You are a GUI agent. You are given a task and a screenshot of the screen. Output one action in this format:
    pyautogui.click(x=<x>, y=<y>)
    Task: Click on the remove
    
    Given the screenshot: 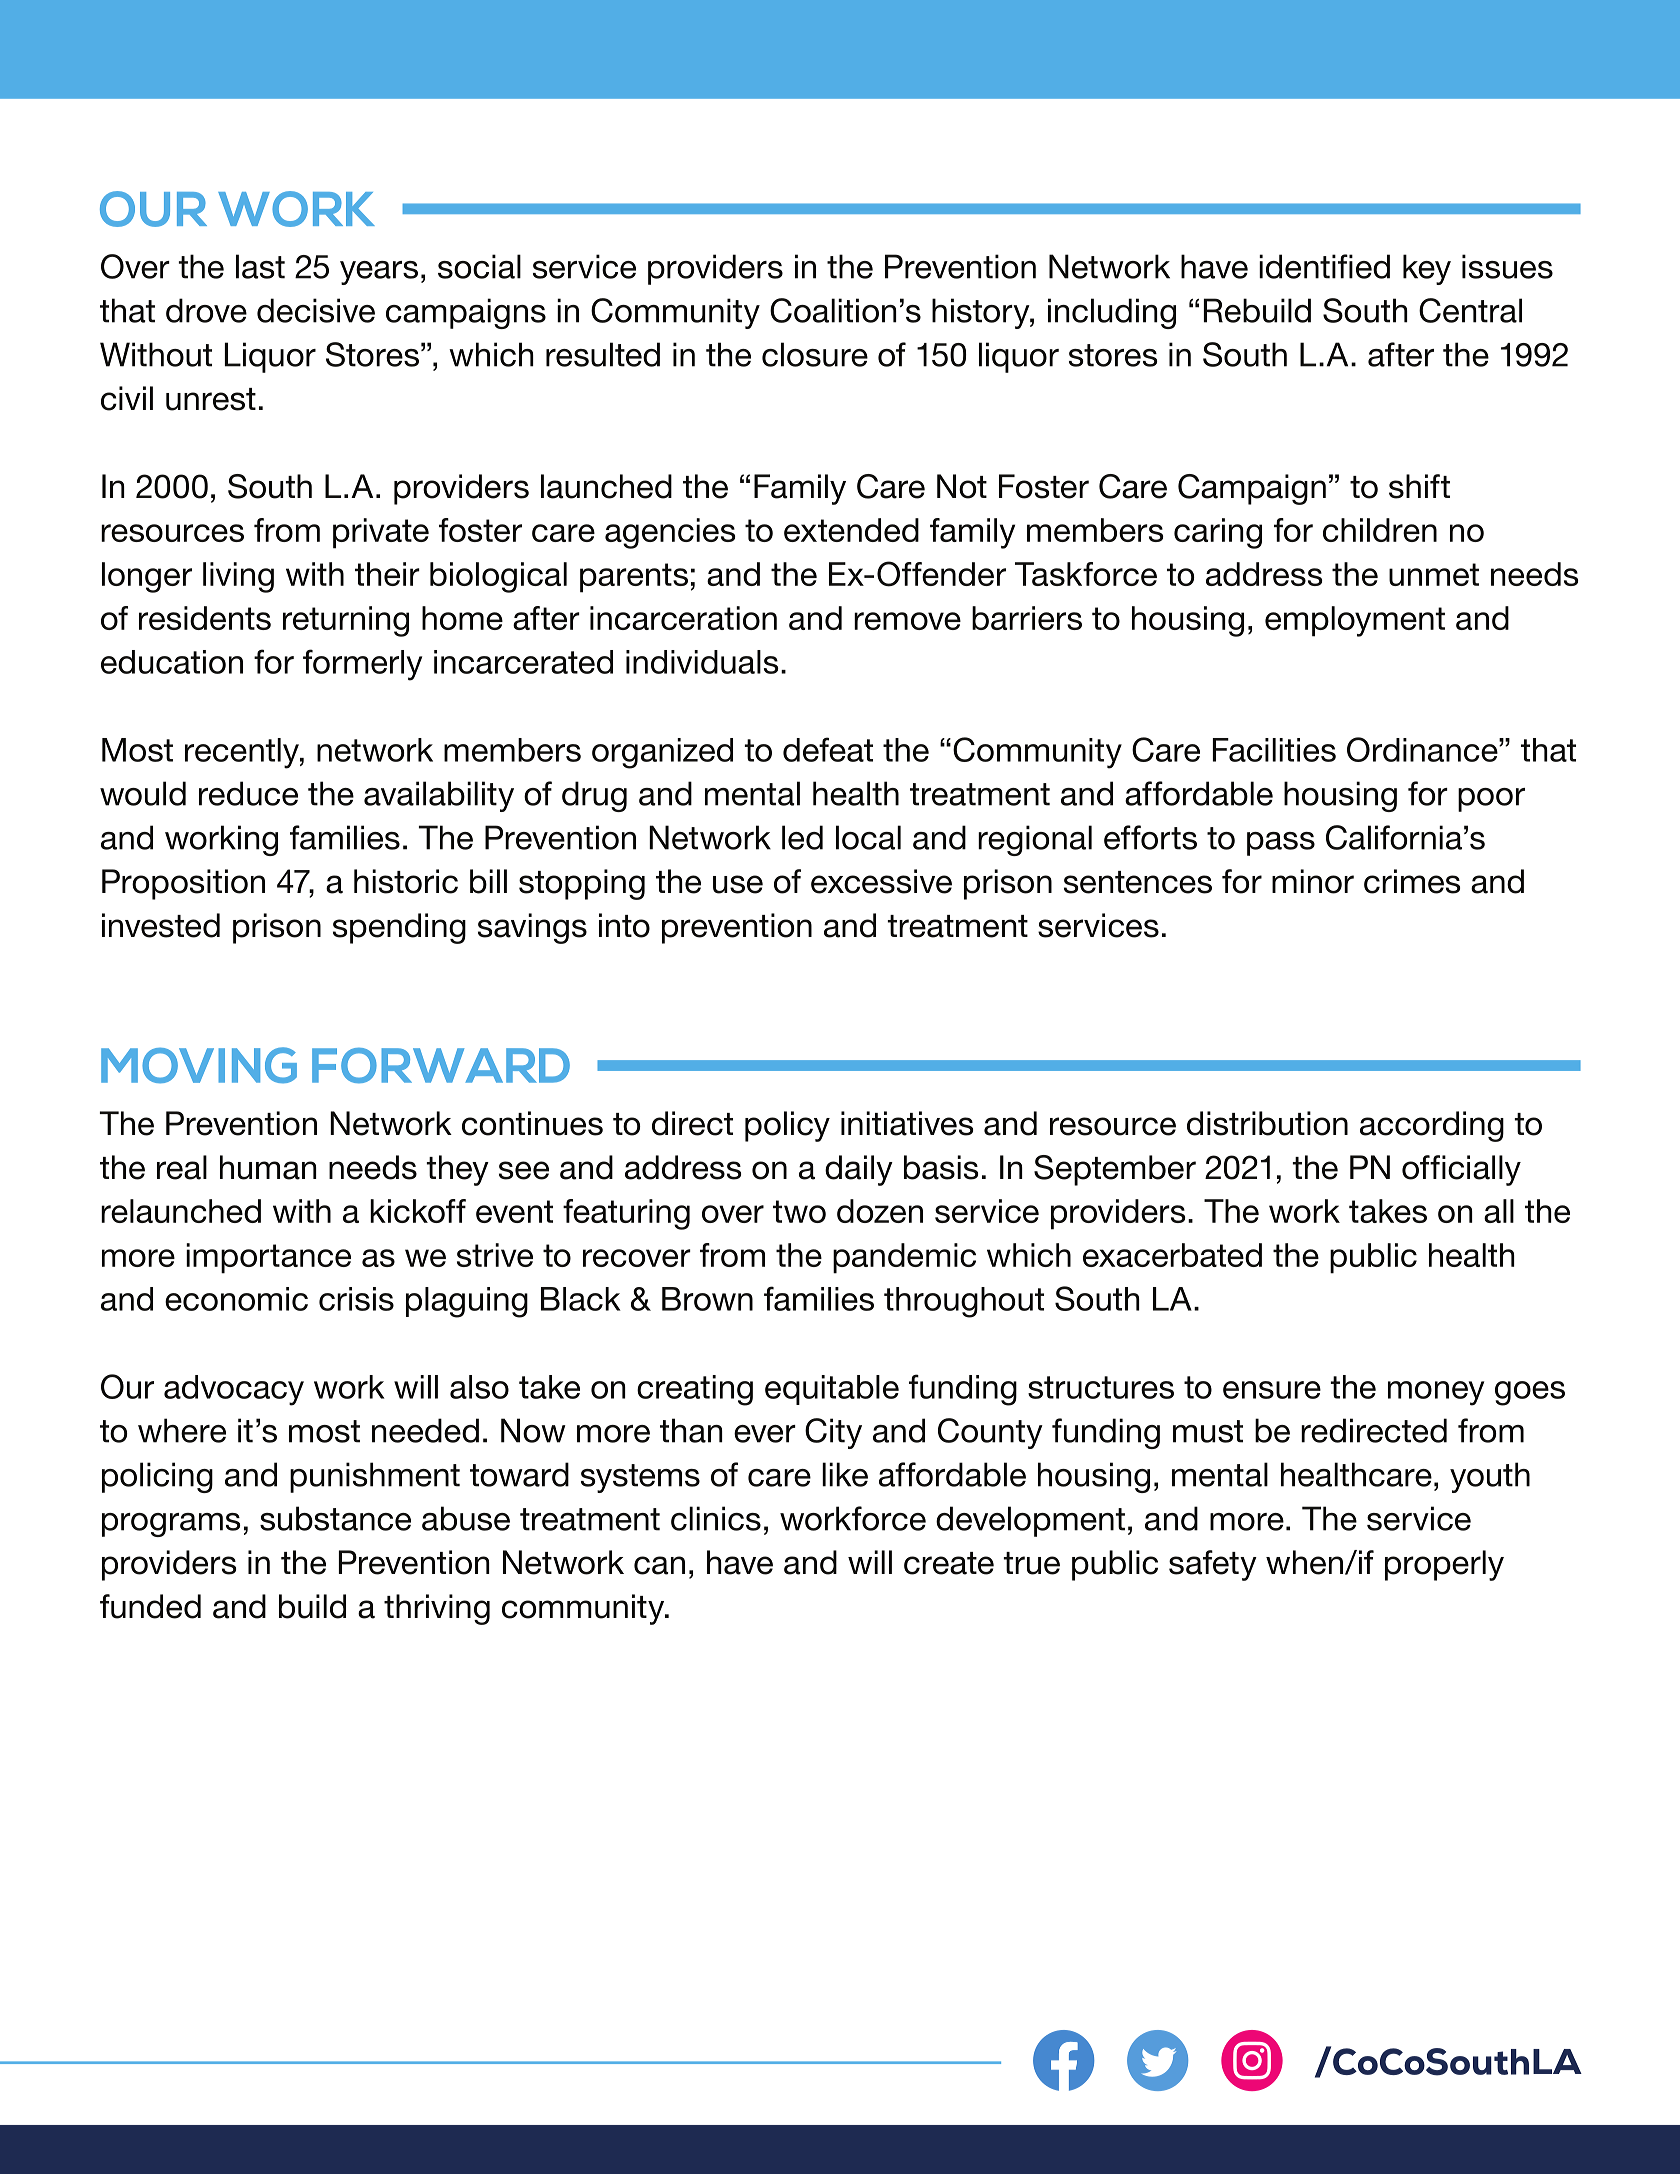 What is the action you would take?
    pyautogui.click(x=907, y=621)
